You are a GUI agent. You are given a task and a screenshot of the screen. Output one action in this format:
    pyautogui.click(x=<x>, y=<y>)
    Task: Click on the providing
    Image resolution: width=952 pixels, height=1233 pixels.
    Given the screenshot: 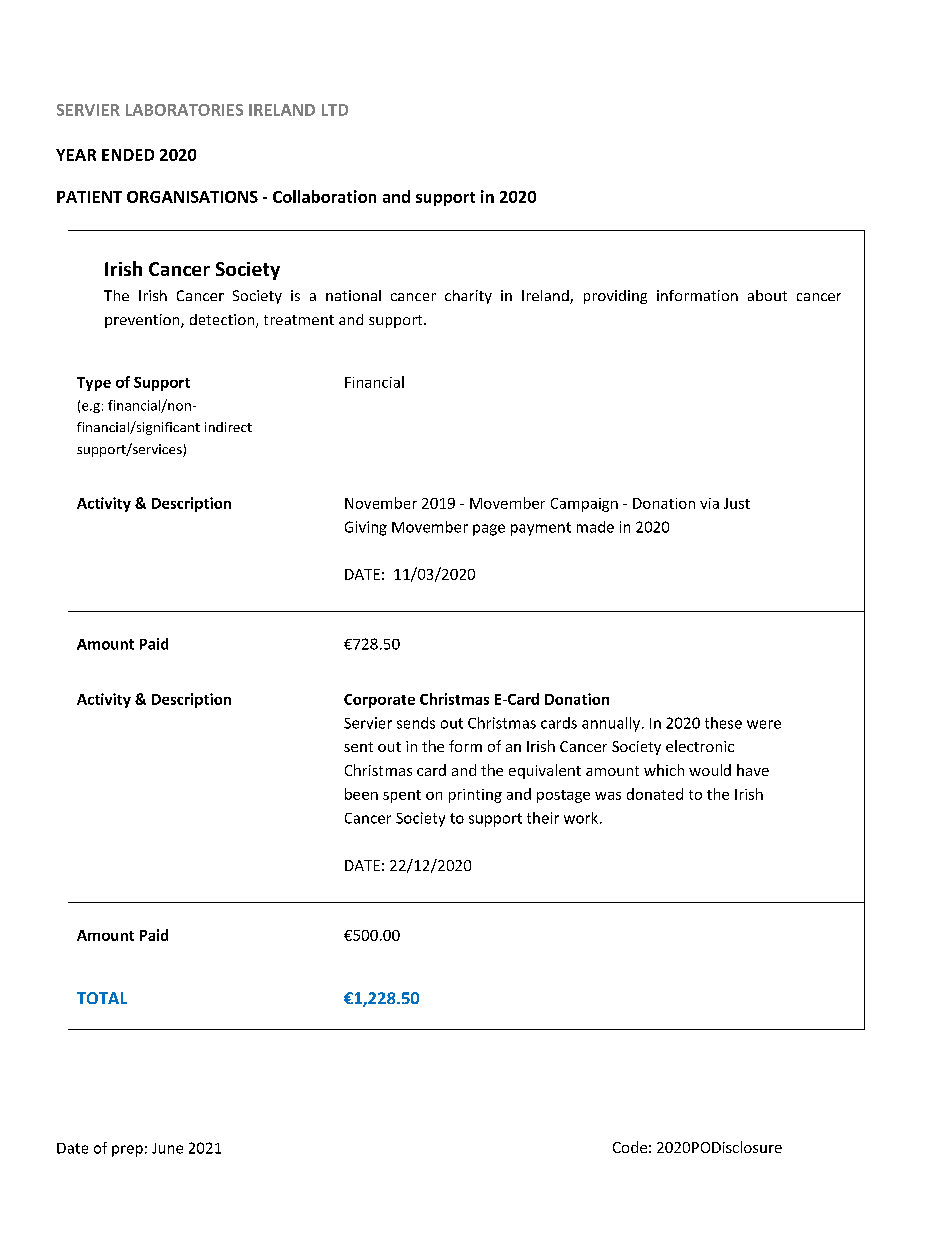 What is the action you would take?
    pyautogui.click(x=615, y=297)
